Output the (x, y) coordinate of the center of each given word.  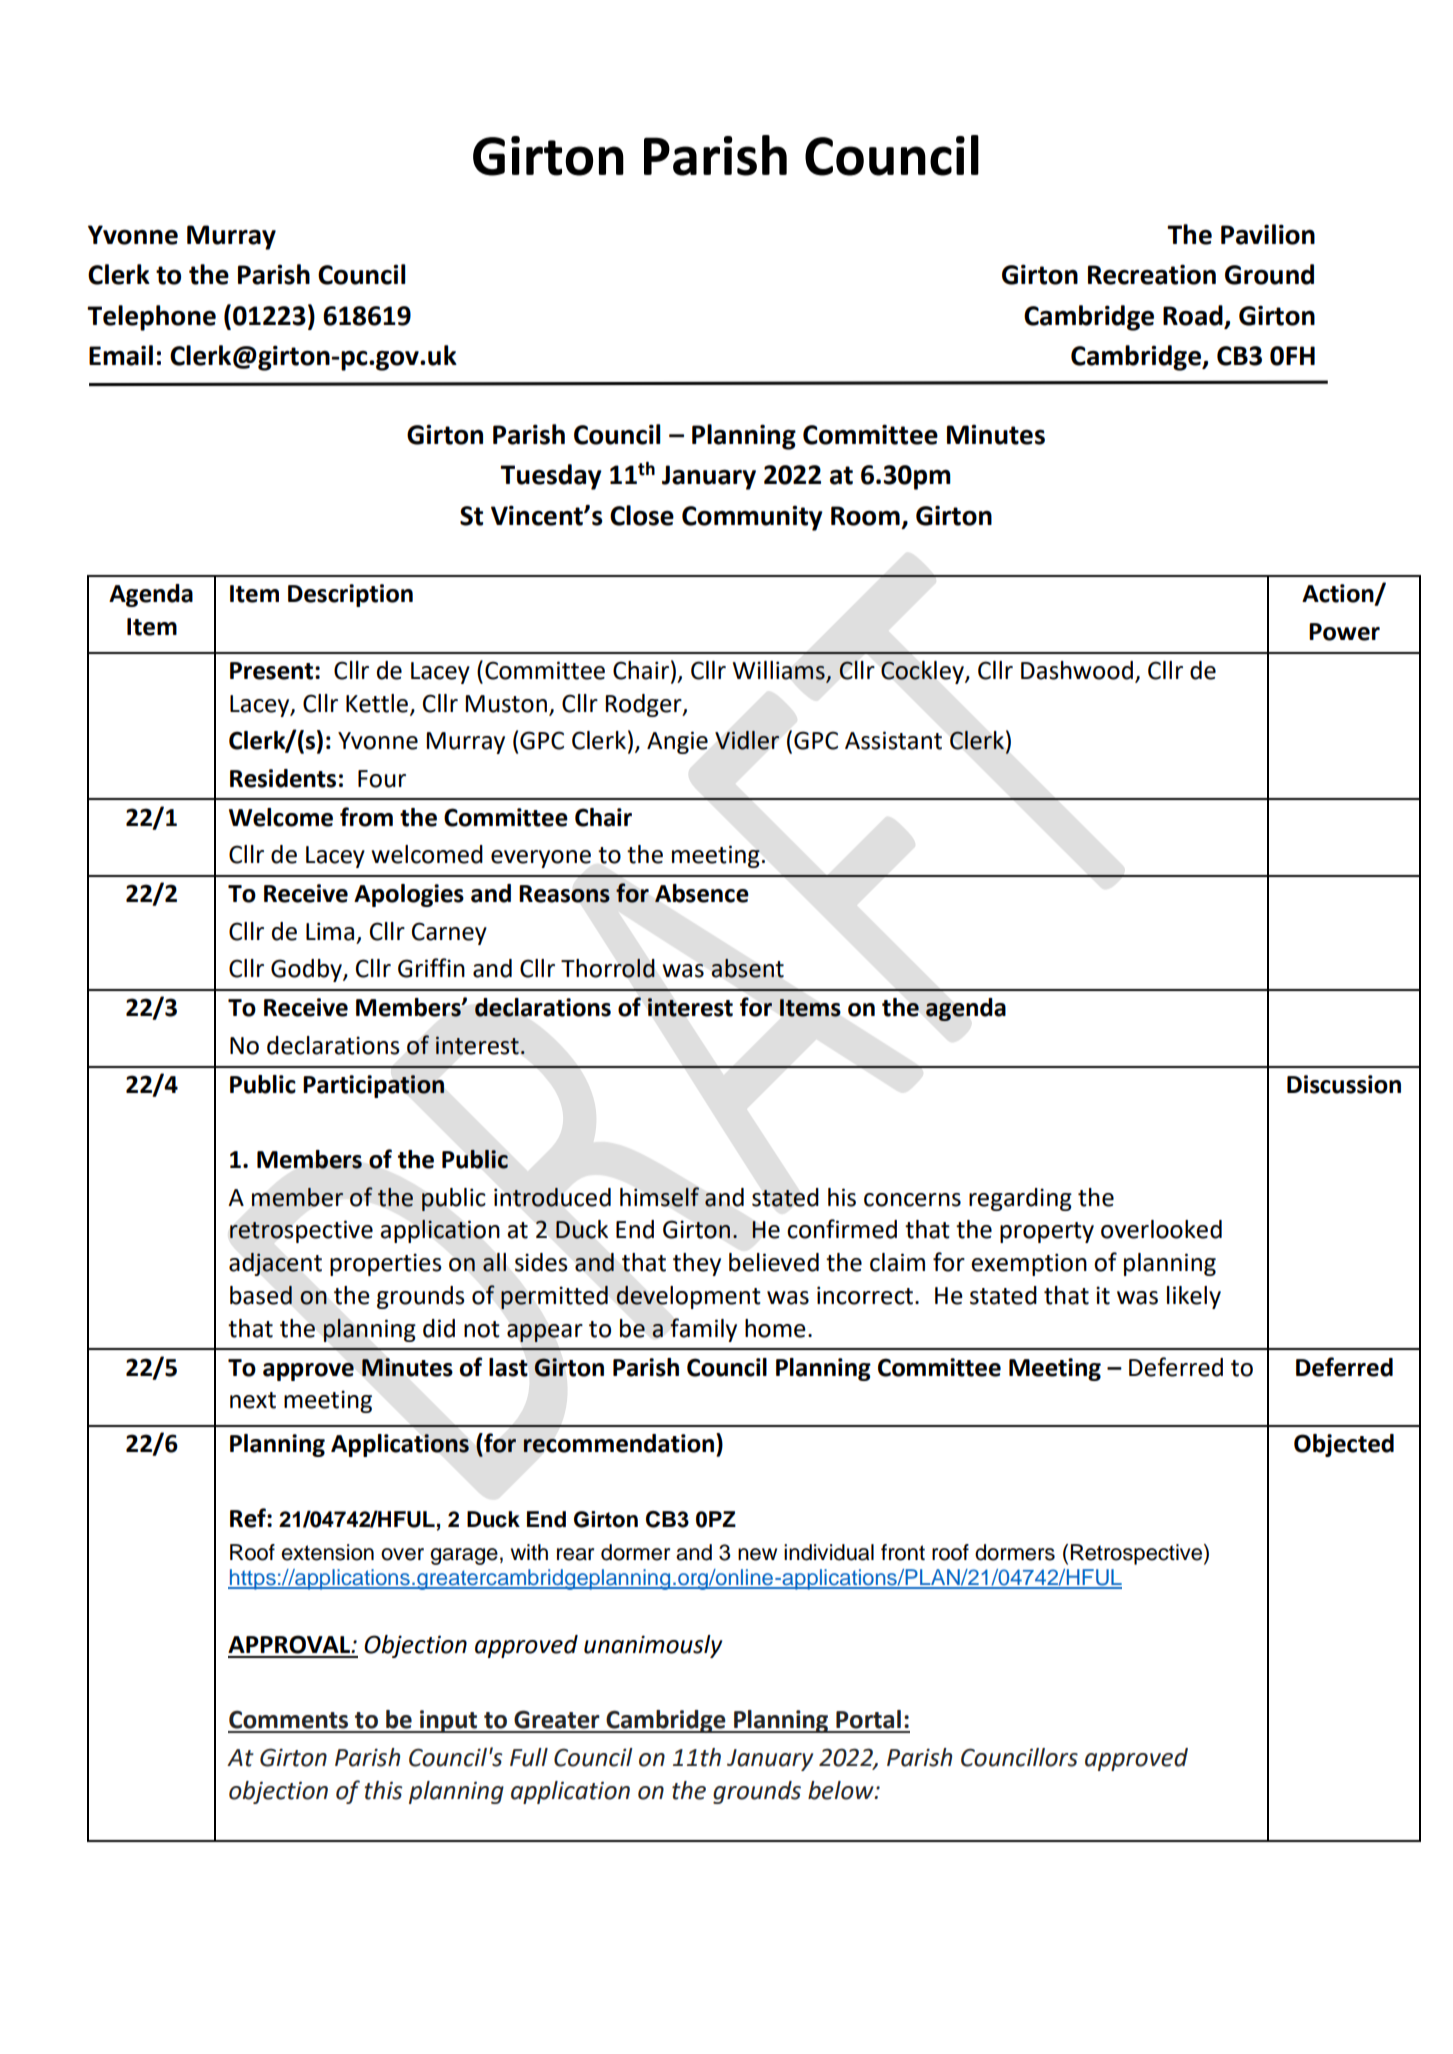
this (383, 1790)
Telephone (151, 318)
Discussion (1344, 1084)
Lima (330, 931)
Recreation (1152, 274)
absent (748, 968)
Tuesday (551, 477)
